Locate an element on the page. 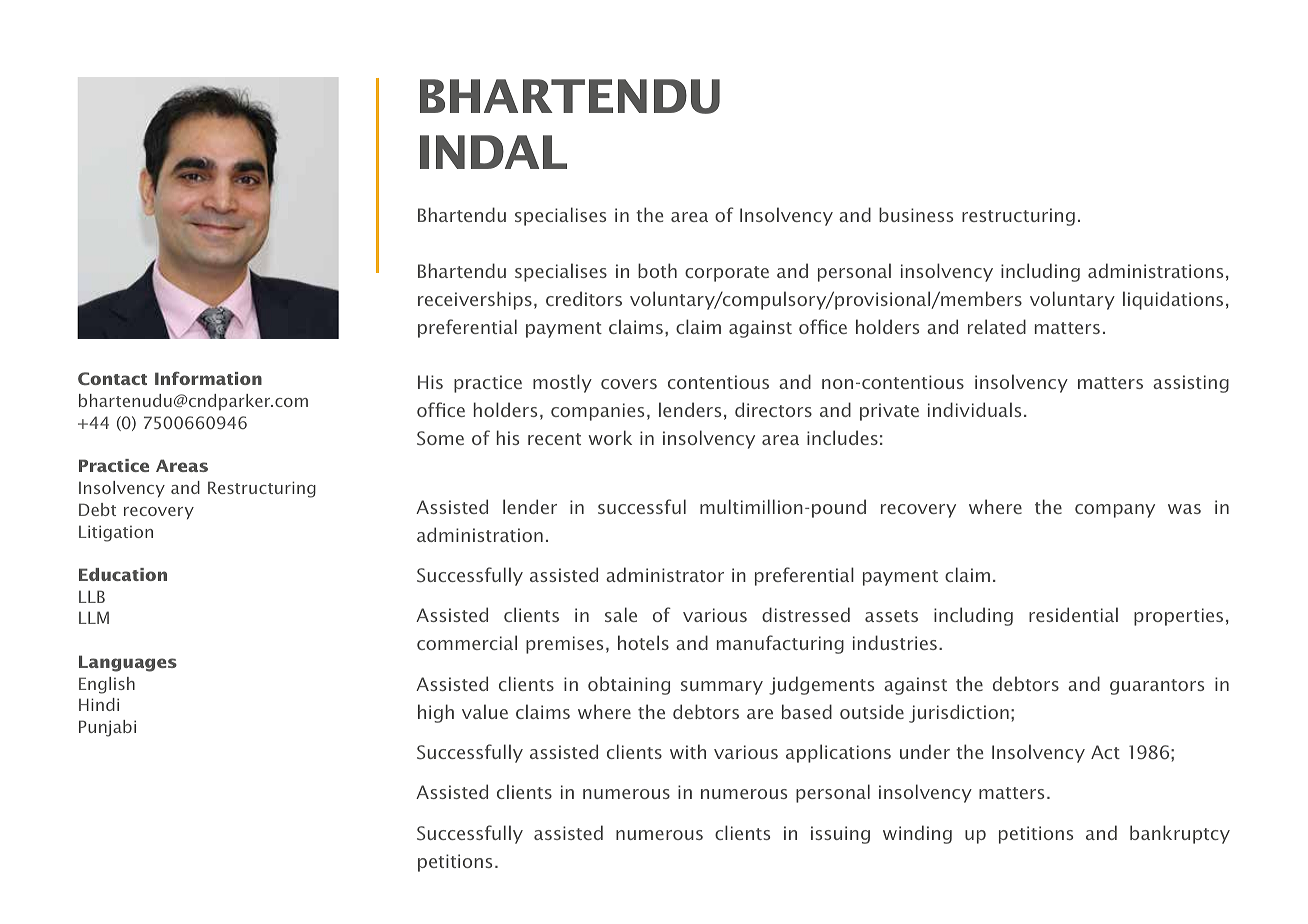  sale is located at coordinates (621, 614).
